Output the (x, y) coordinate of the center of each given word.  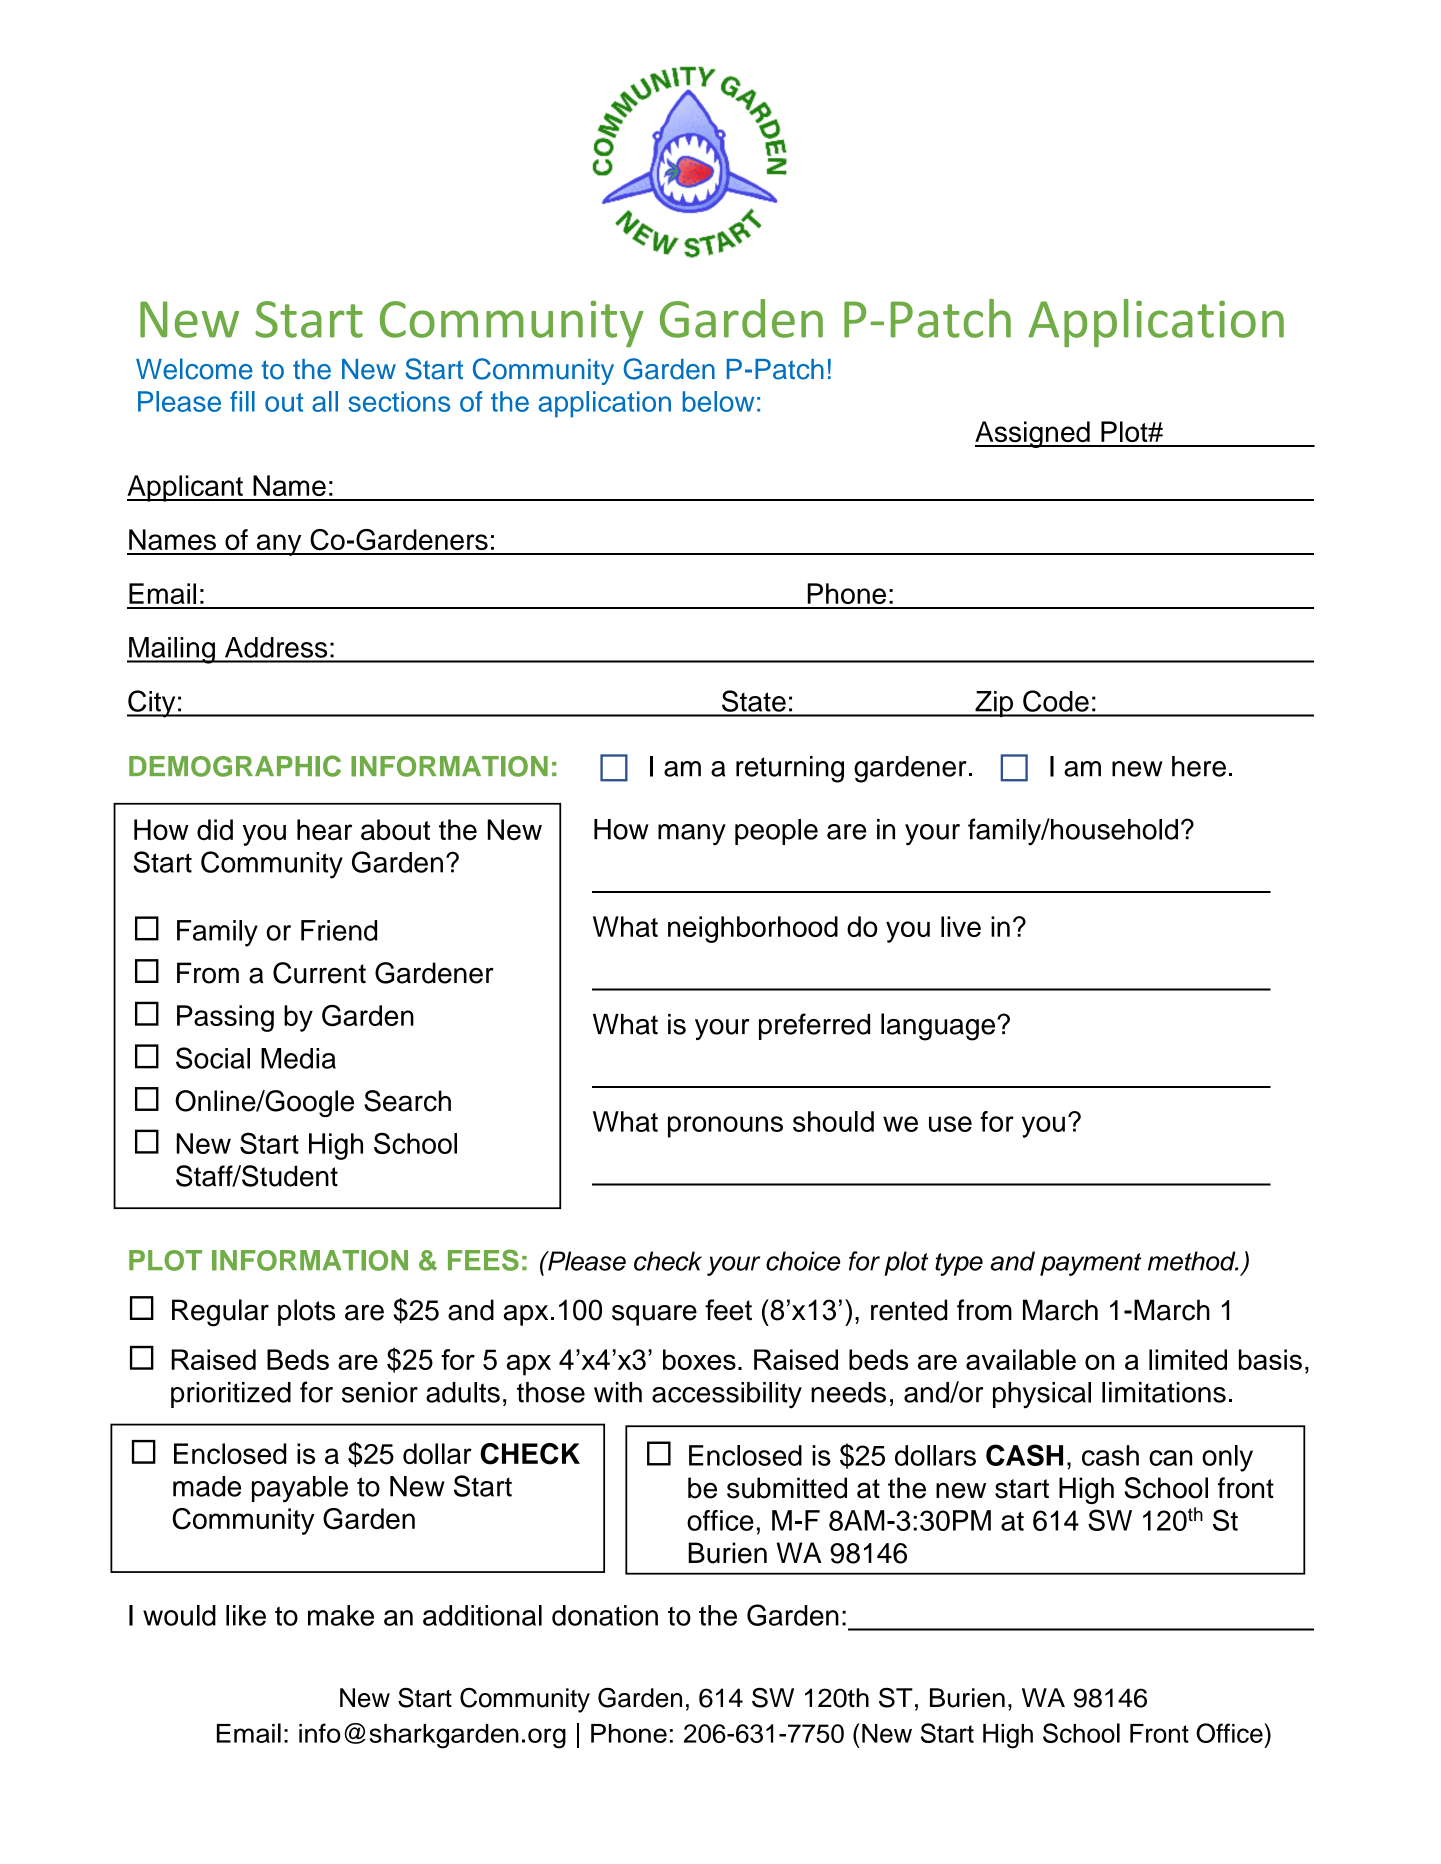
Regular (220, 1313)
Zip (994, 704)
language (939, 1027)
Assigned (1033, 434)
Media (298, 1058)
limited (1188, 1359)
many (692, 835)
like (246, 1615)
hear (324, 829)
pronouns (725, 1127)
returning (790, 769)
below (718, 401)
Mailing (172, 650)
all (325, 401)
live (961, 926)
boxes (699, 1359)
